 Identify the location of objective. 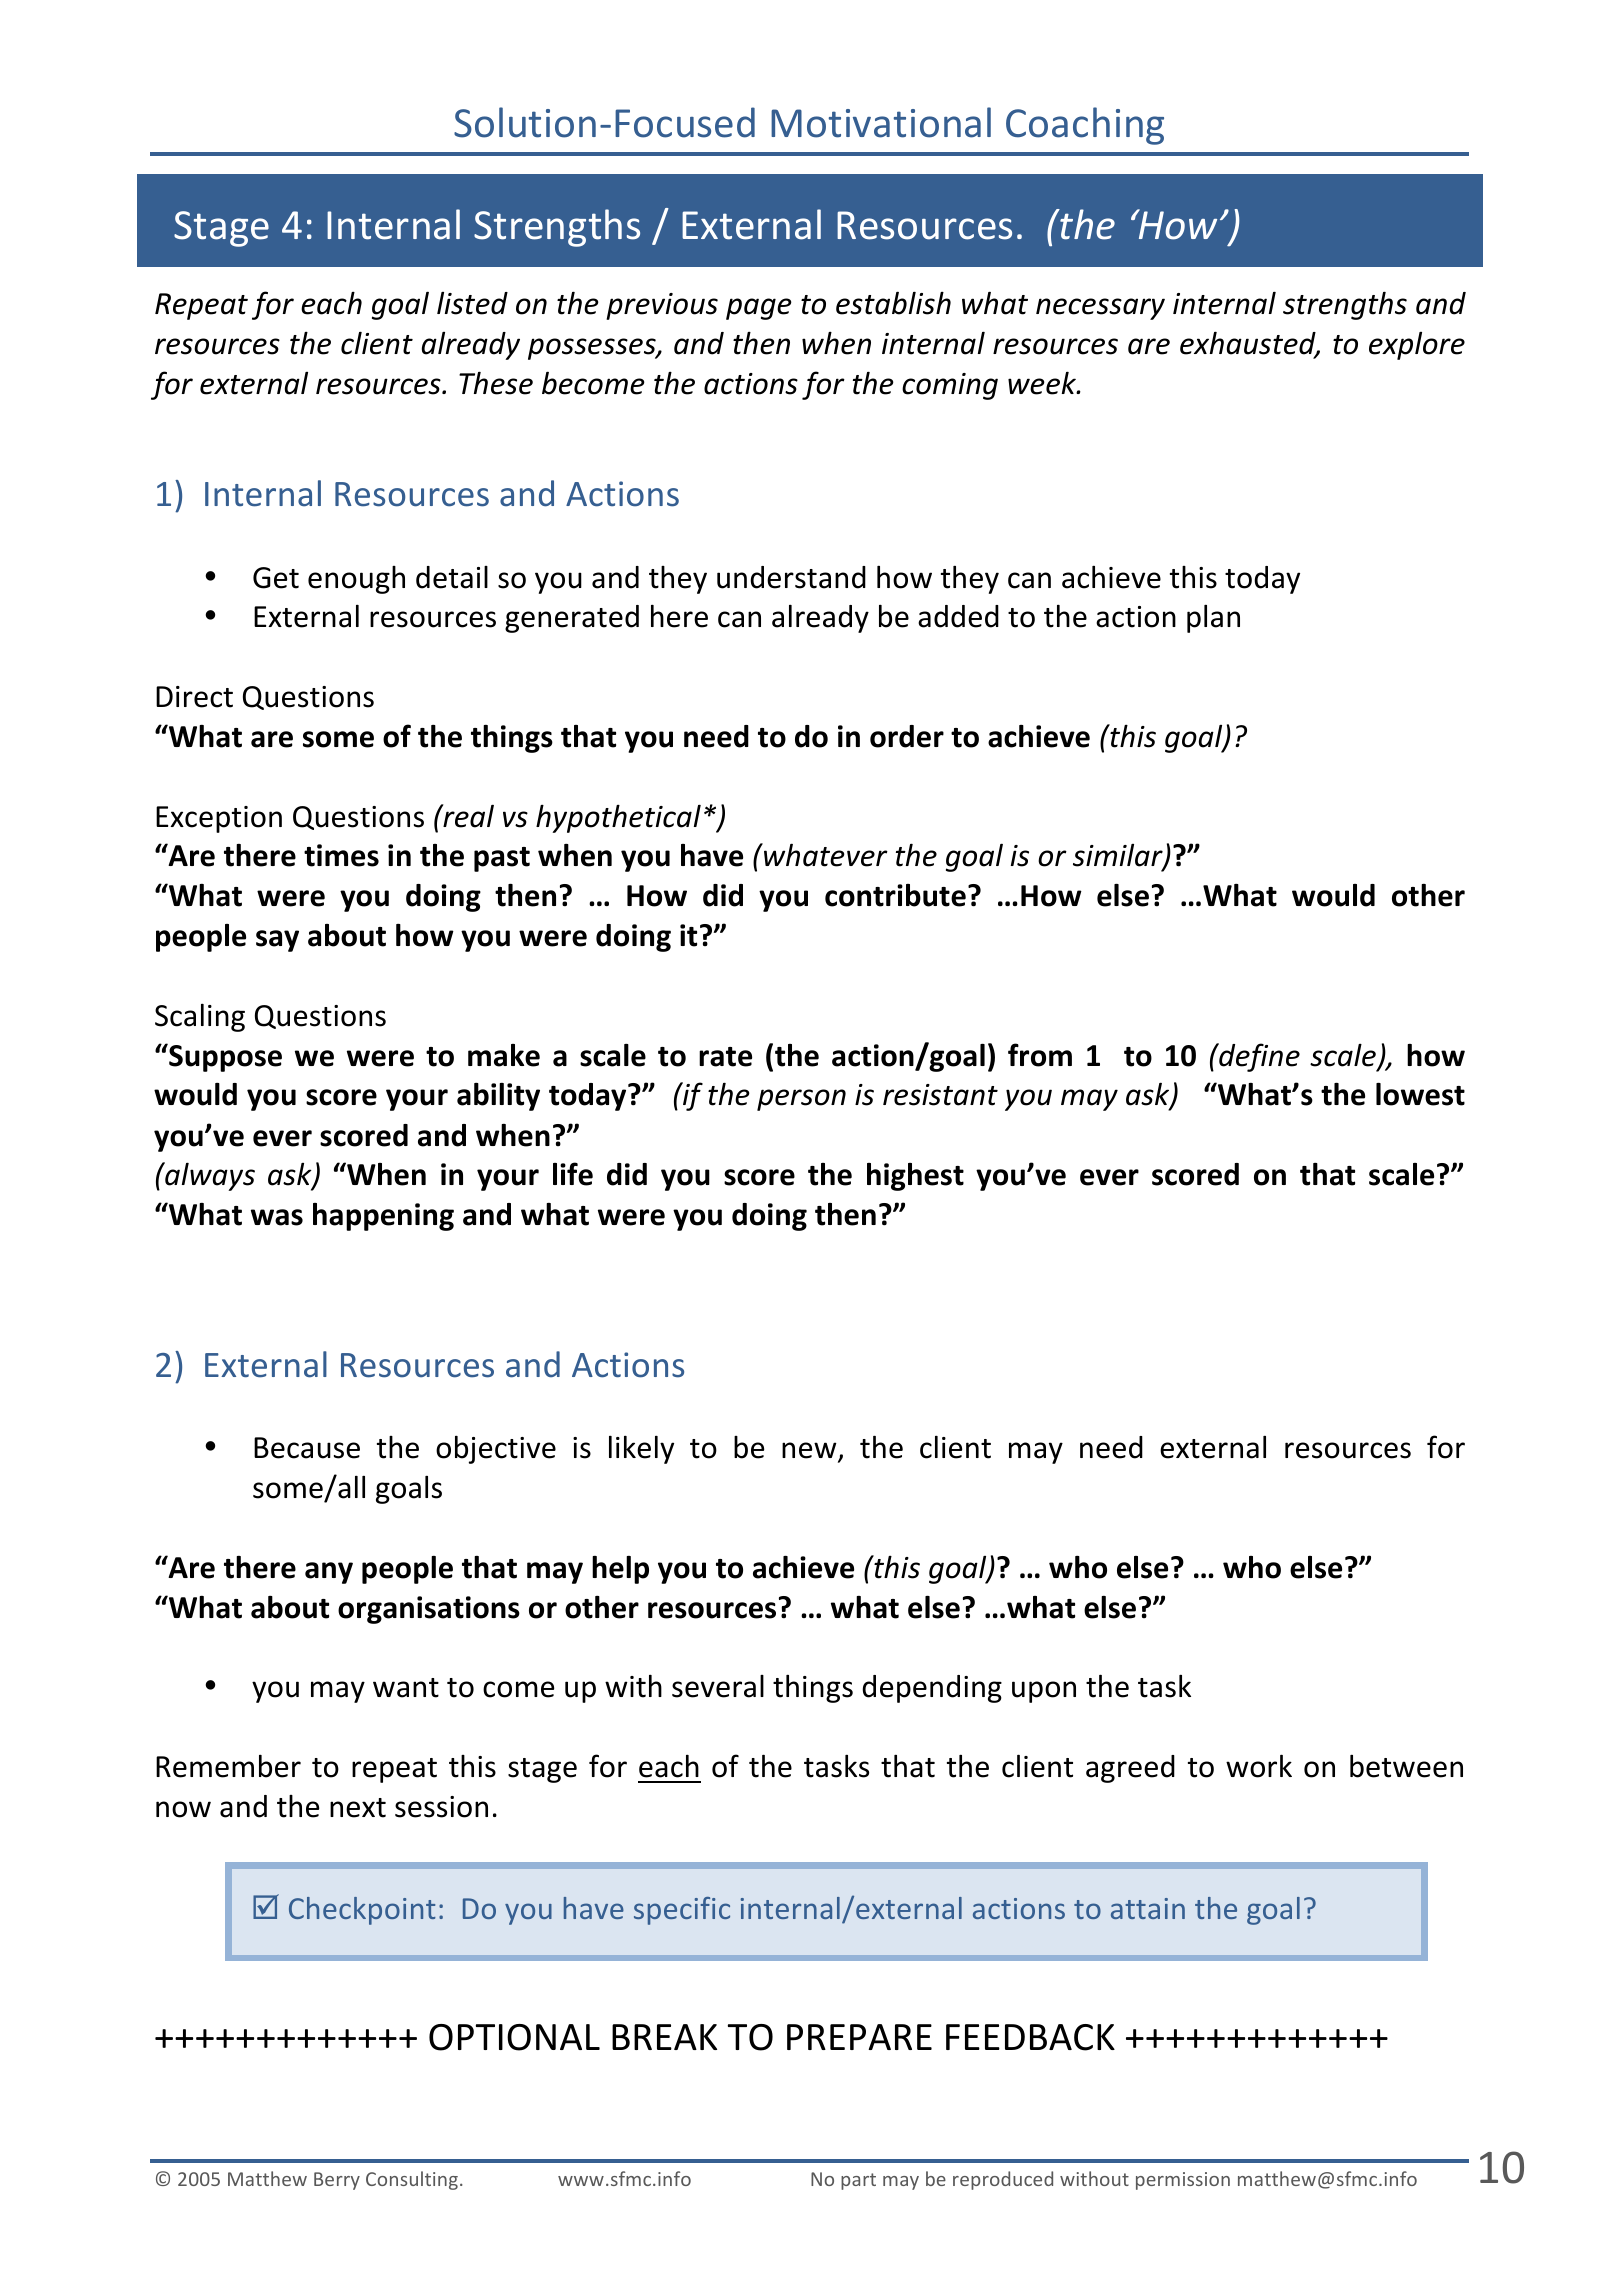
(496, 1449).
